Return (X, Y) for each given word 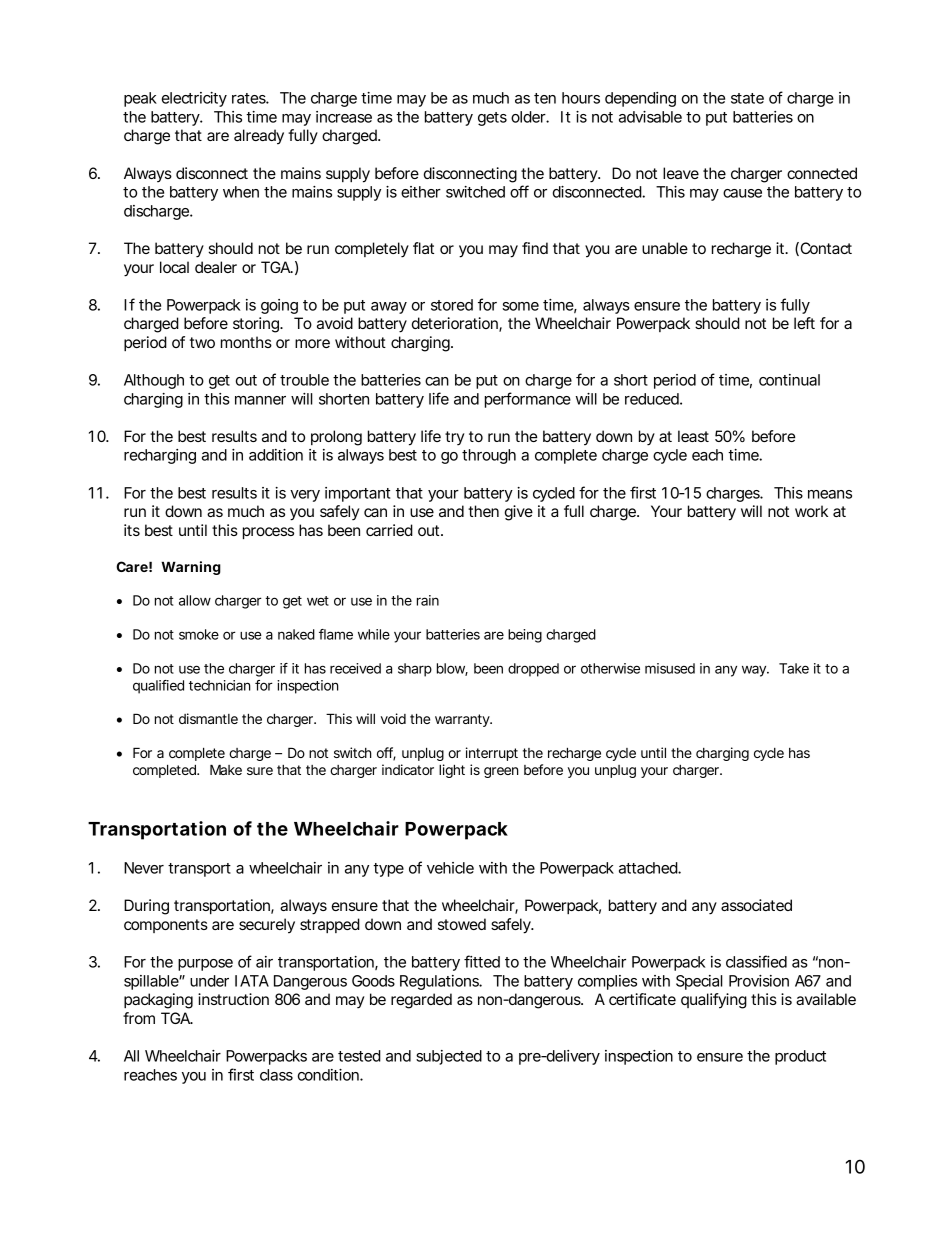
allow (195, 600)
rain (428, 600)
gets (492, 119)
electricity (194, 99)
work (811, 511)
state (747, 98)
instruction (233, 999)
